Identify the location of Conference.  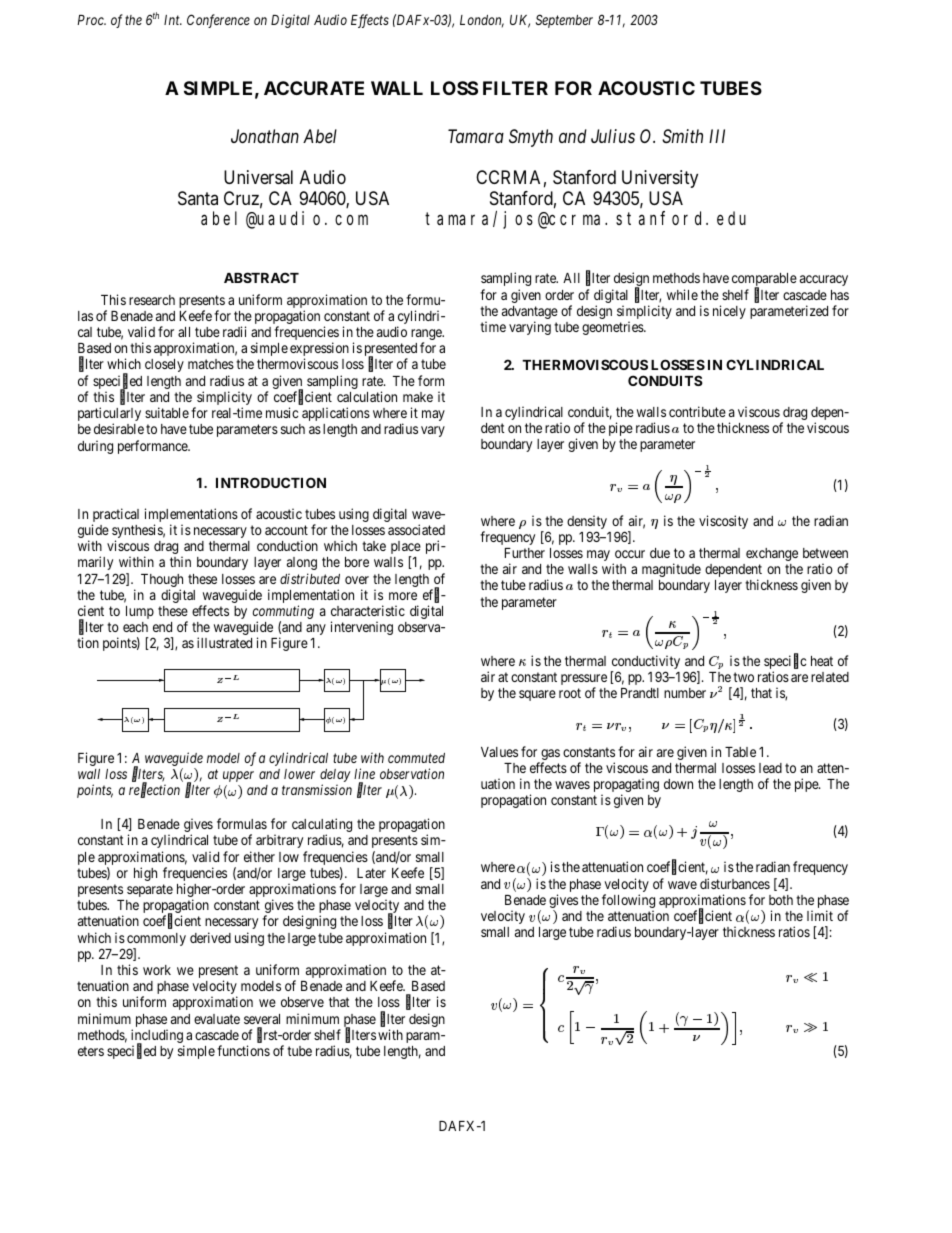
(218, 21).
